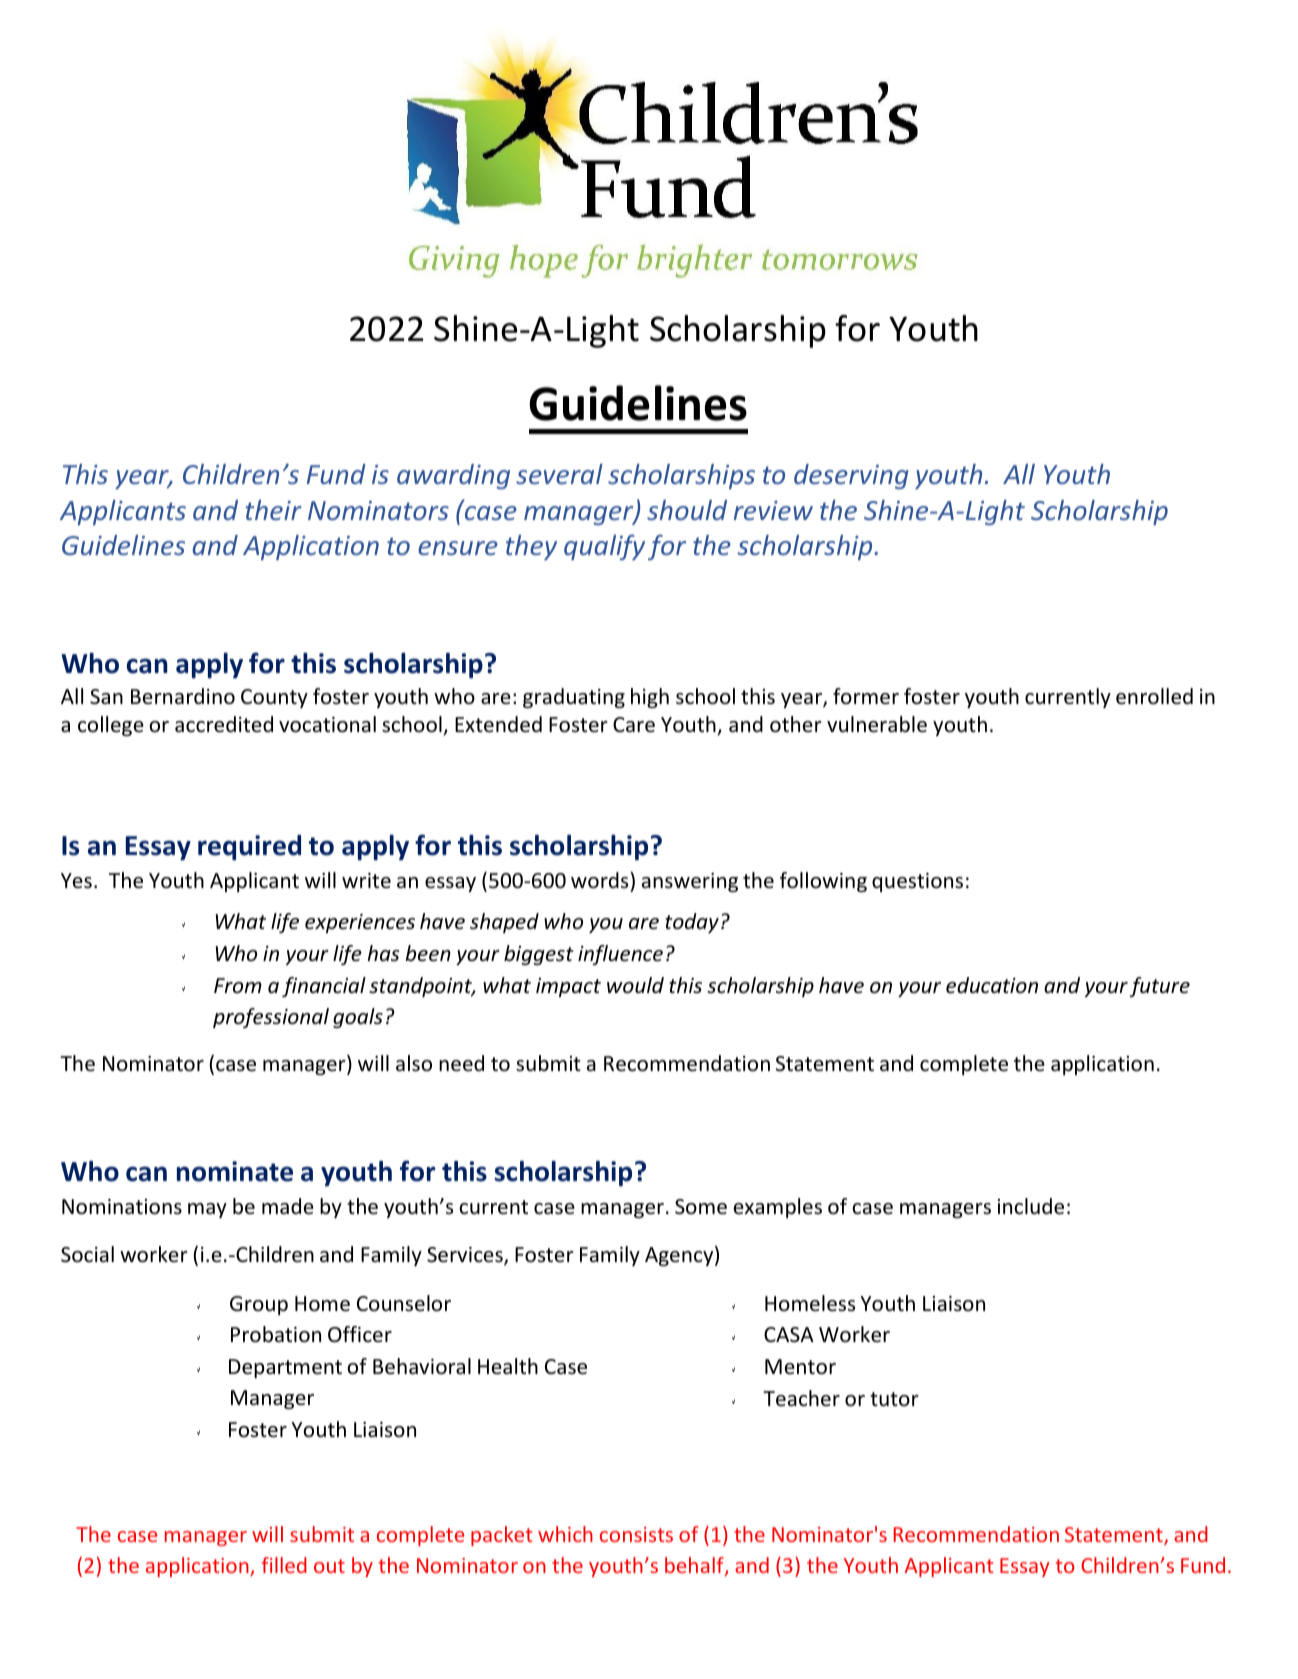 Image resolution: width=1298 pixels, height=1679 pixels. I want to click on would, so click(635, 985).
